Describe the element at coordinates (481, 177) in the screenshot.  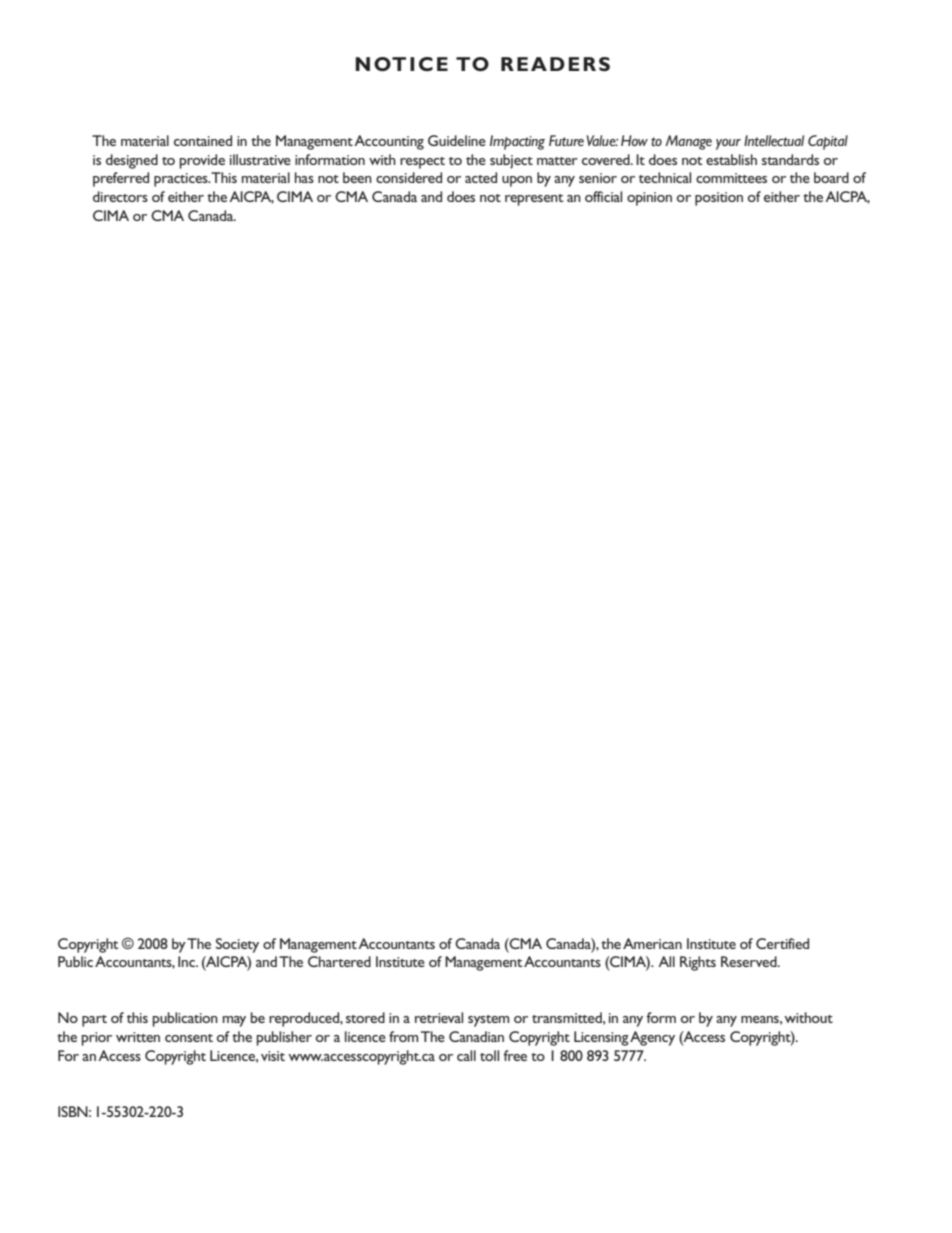
I see `acted` at that location.
